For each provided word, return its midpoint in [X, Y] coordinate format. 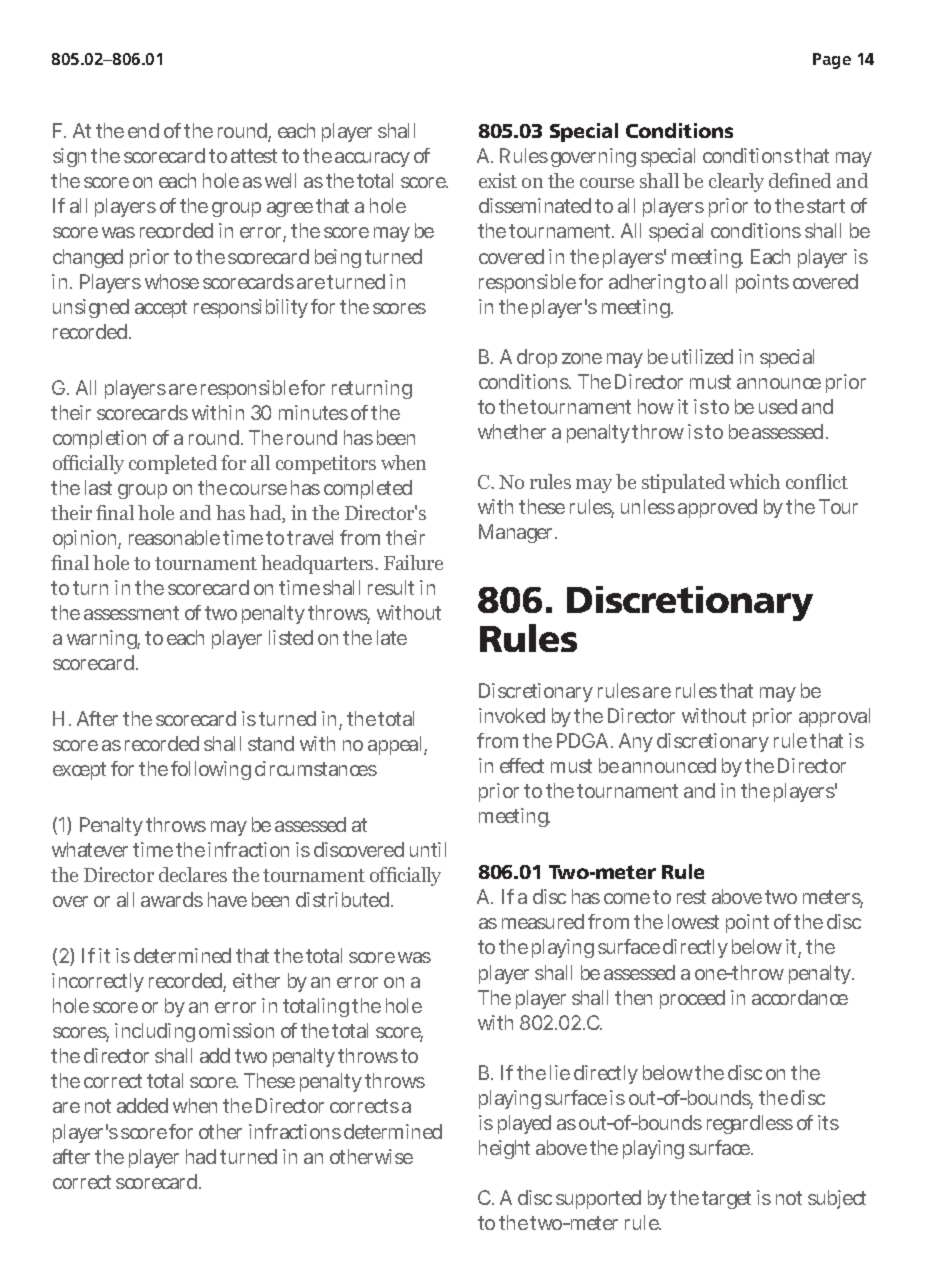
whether [512, 431]
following [211, 770]
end [143, 130]
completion [99, 439]
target [726, 1200]
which [754, 481]
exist [498, 180]
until [428, 849]
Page [832, 61]
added [142, 1105]
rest [691, 897]
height [504, 1149]
